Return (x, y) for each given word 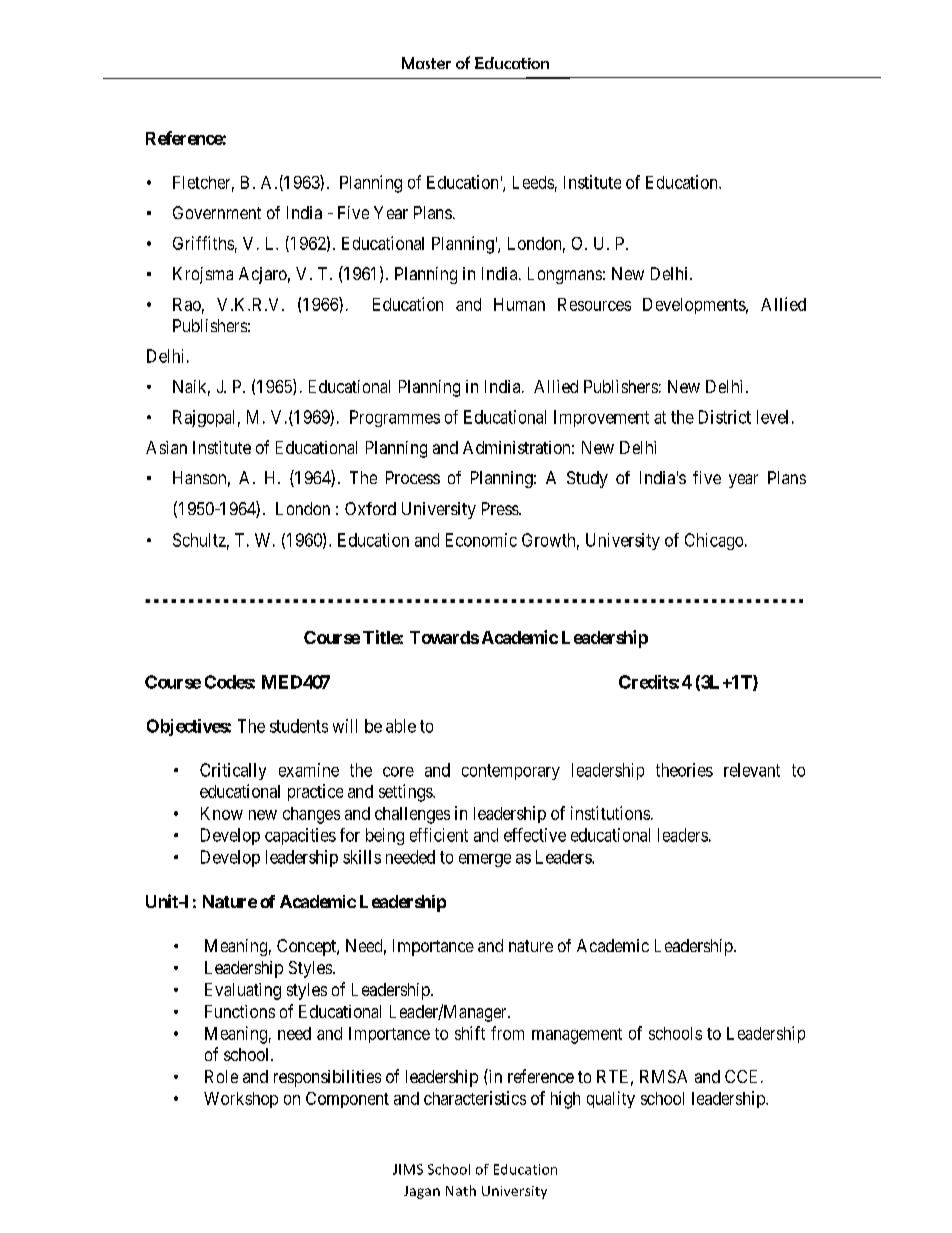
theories (684, 770)
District (725, 417)
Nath (461, 1190)
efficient (439, 835)
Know (222, 813)
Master (426, 63)
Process (413, 477)
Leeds (533, 182)
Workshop (241, 1100)
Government (217, 212)
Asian (166, 447)
